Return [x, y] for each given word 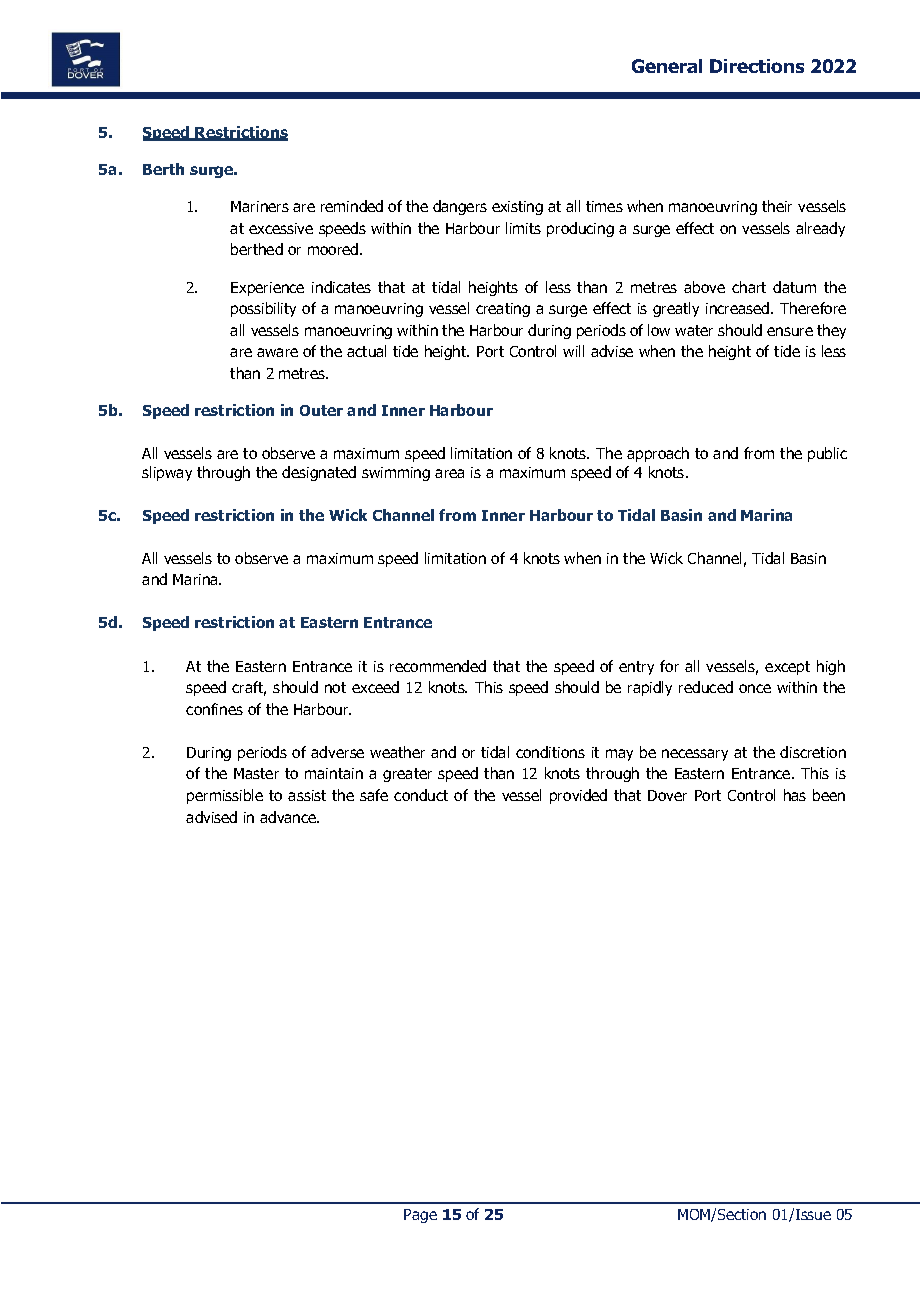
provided [578, 796]
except [787, 668]
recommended [438, 666]
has [795, 795]
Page [420, 1216]
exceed [375, 687]
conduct [421, 795]
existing [517, 208]
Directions [757, 66]
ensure [790, 331]
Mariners [260, 206]
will [573, 351]
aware [277, 352]
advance [289, 817]
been [829, 795]
